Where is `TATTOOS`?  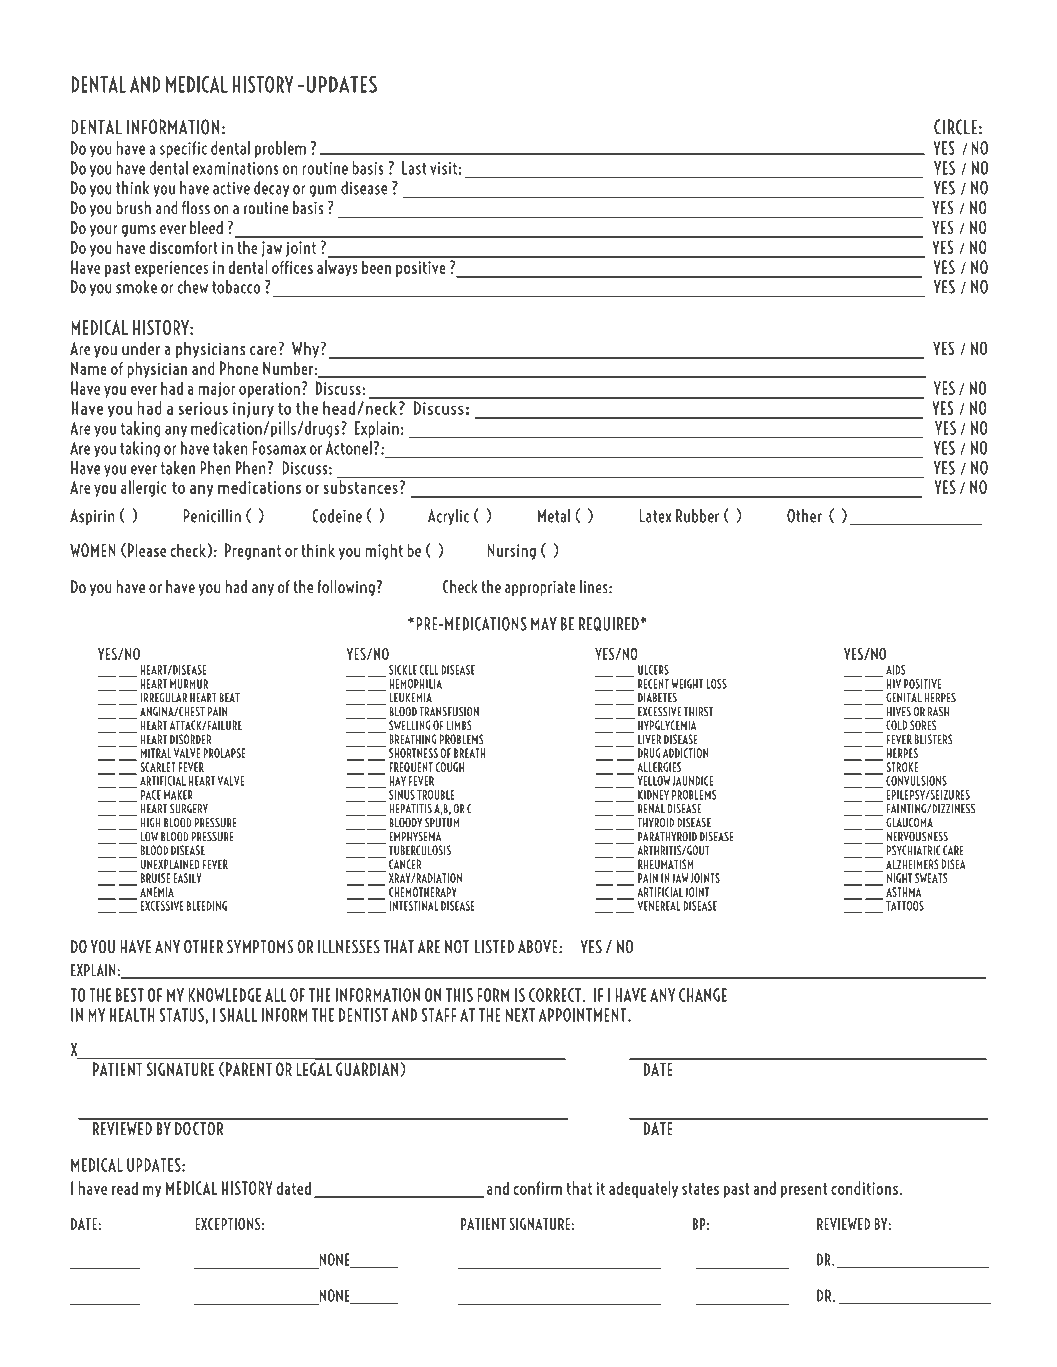
TATTOOS is located at coordinates (905, 906).
